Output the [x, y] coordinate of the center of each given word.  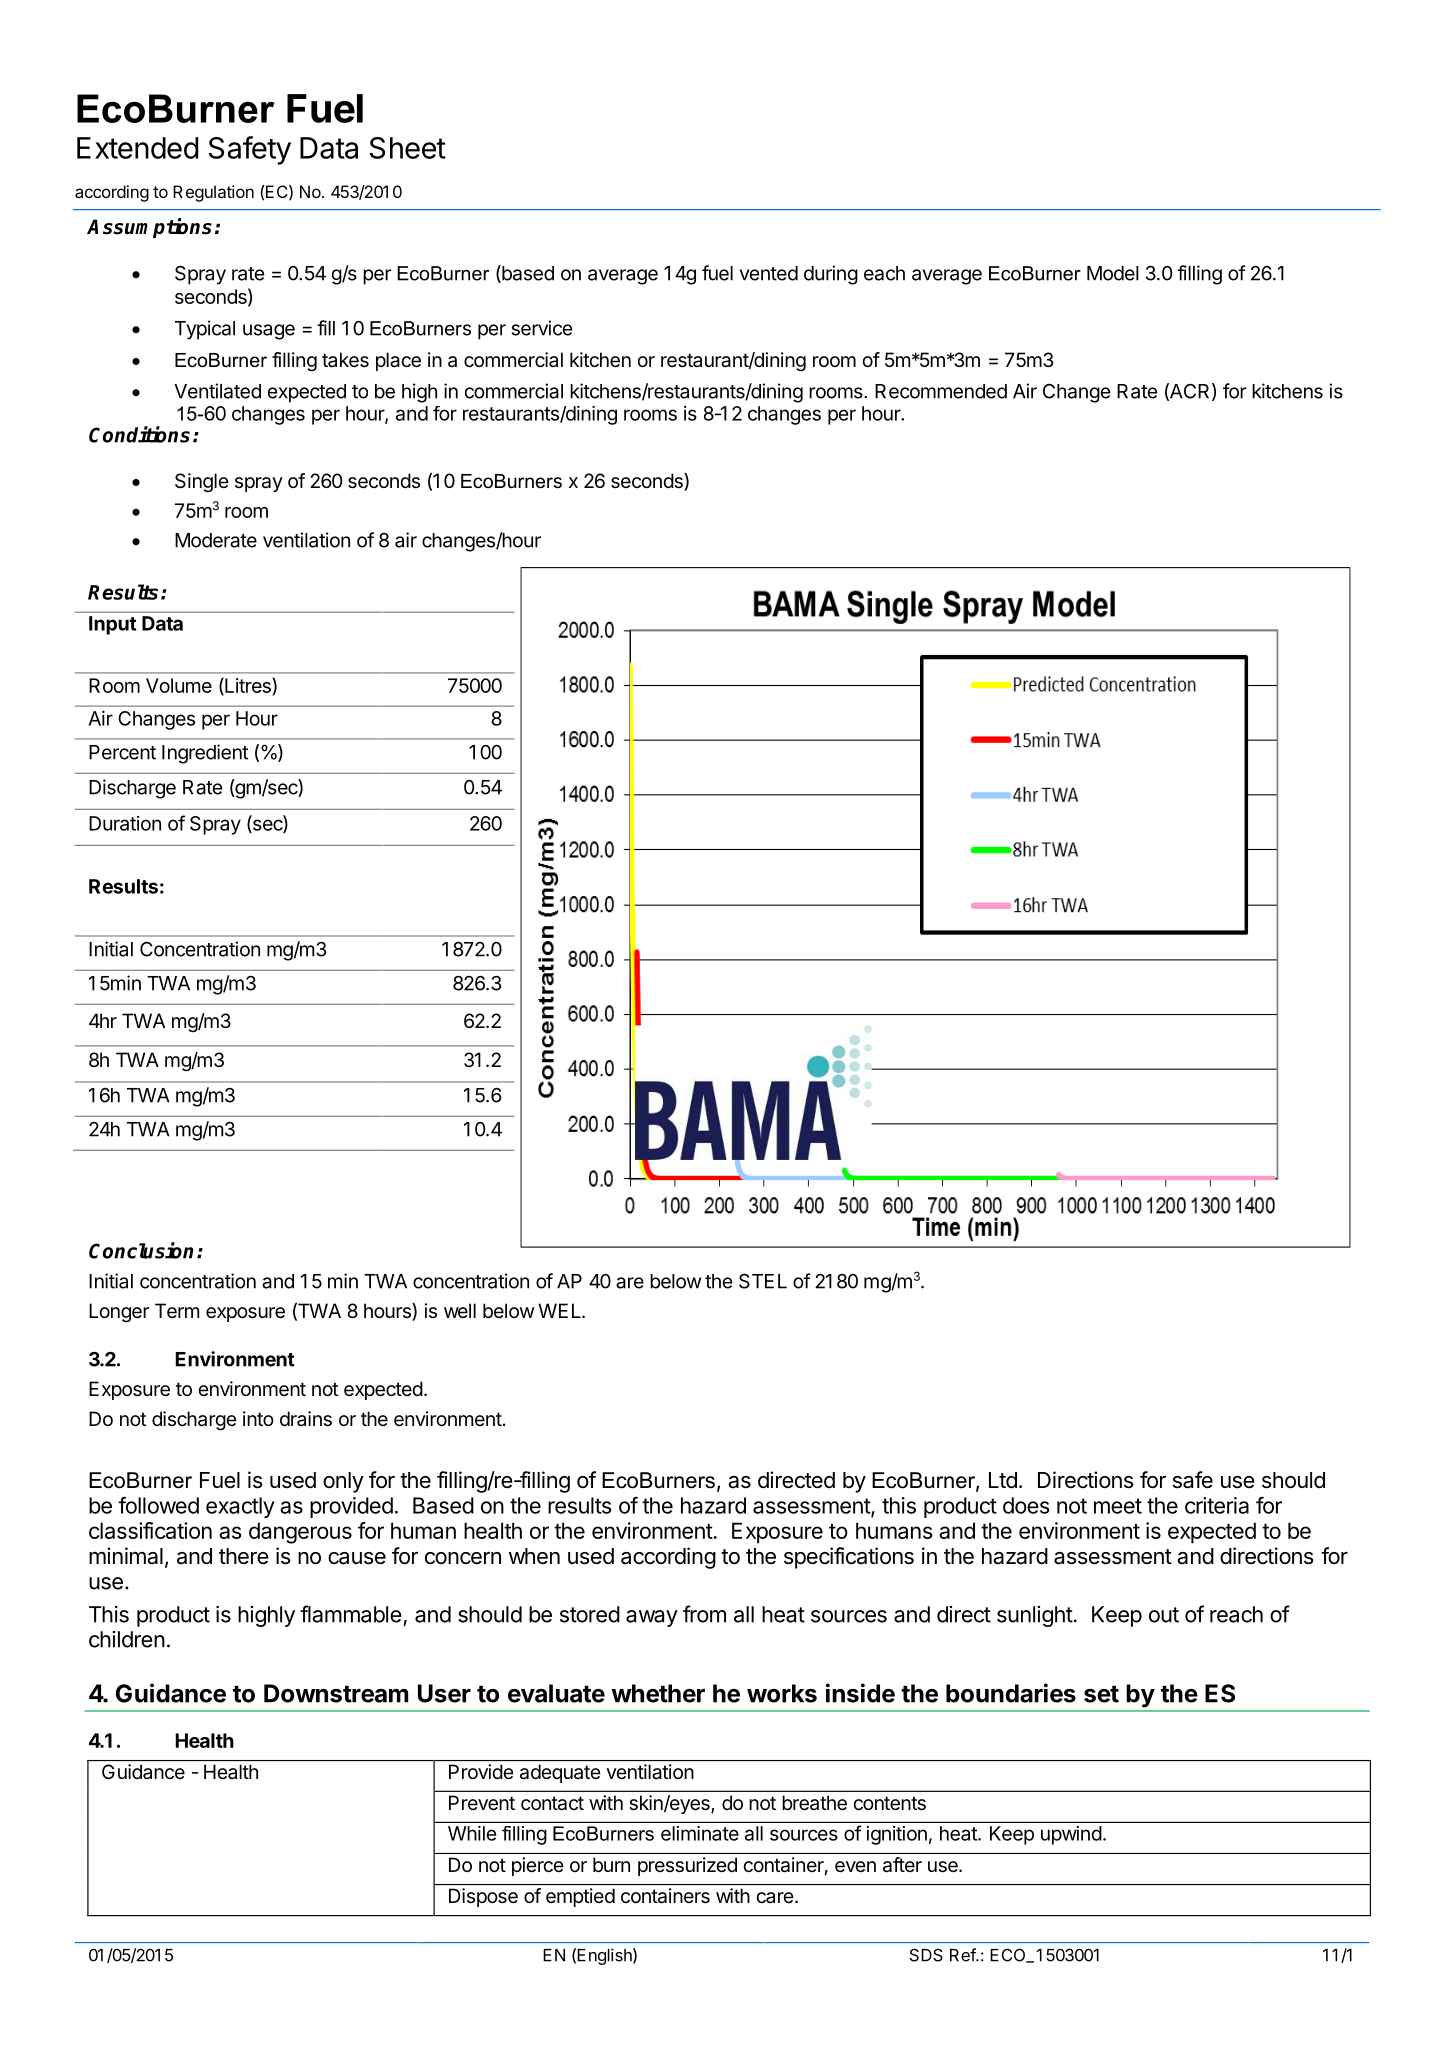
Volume [179, 685]
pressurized [687, 1866]
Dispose [483, 1897]
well [460, 1310]
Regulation [213, 193]
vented [769, 273]
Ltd [1003, 1480]
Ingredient [205, 754]
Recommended [941, 391]
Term [177, 1311]
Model [1113, 273]
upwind [1071, 1835]
